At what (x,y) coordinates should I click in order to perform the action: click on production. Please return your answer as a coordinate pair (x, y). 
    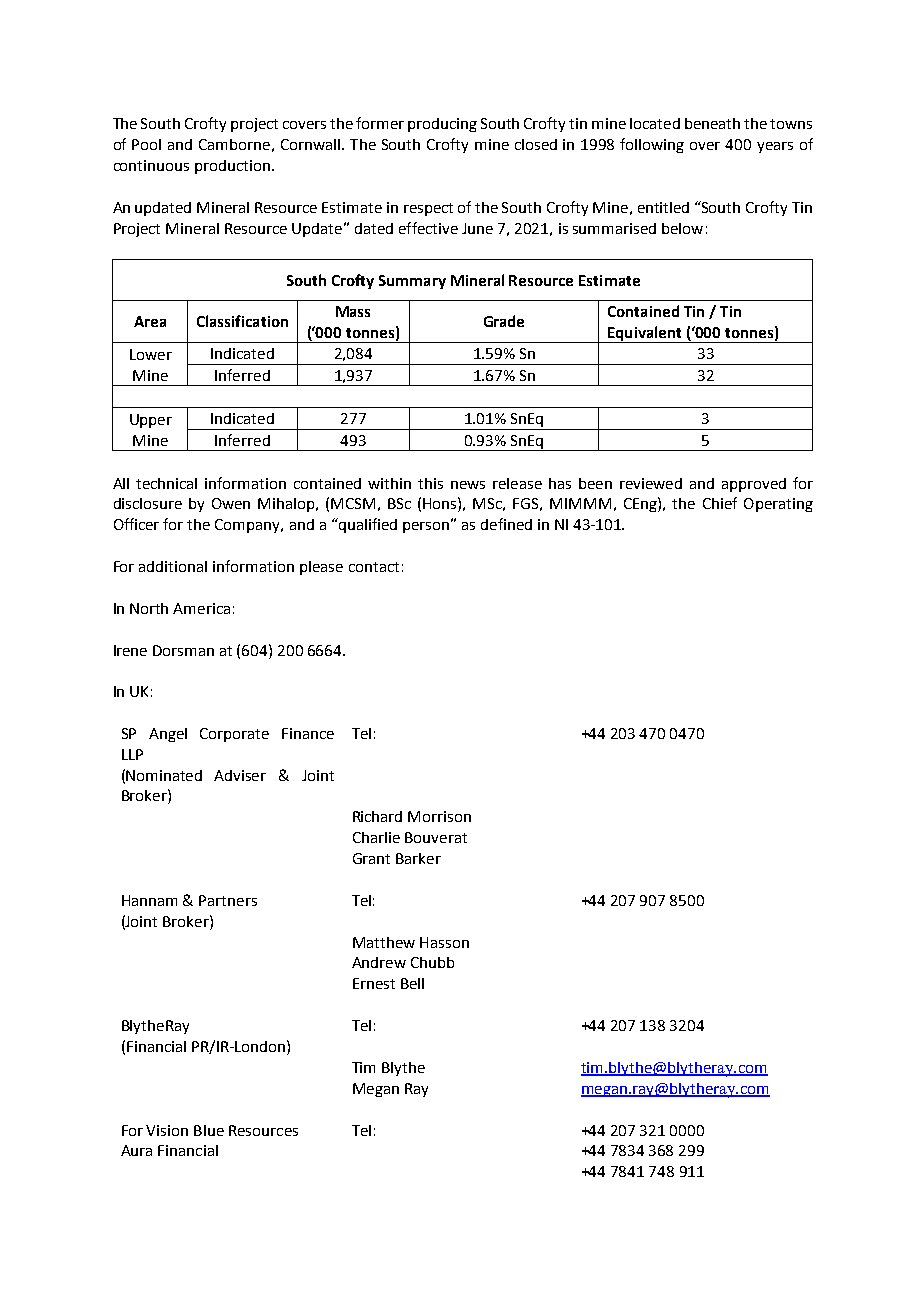
    Looking at the image, I should click on (232, 167).
